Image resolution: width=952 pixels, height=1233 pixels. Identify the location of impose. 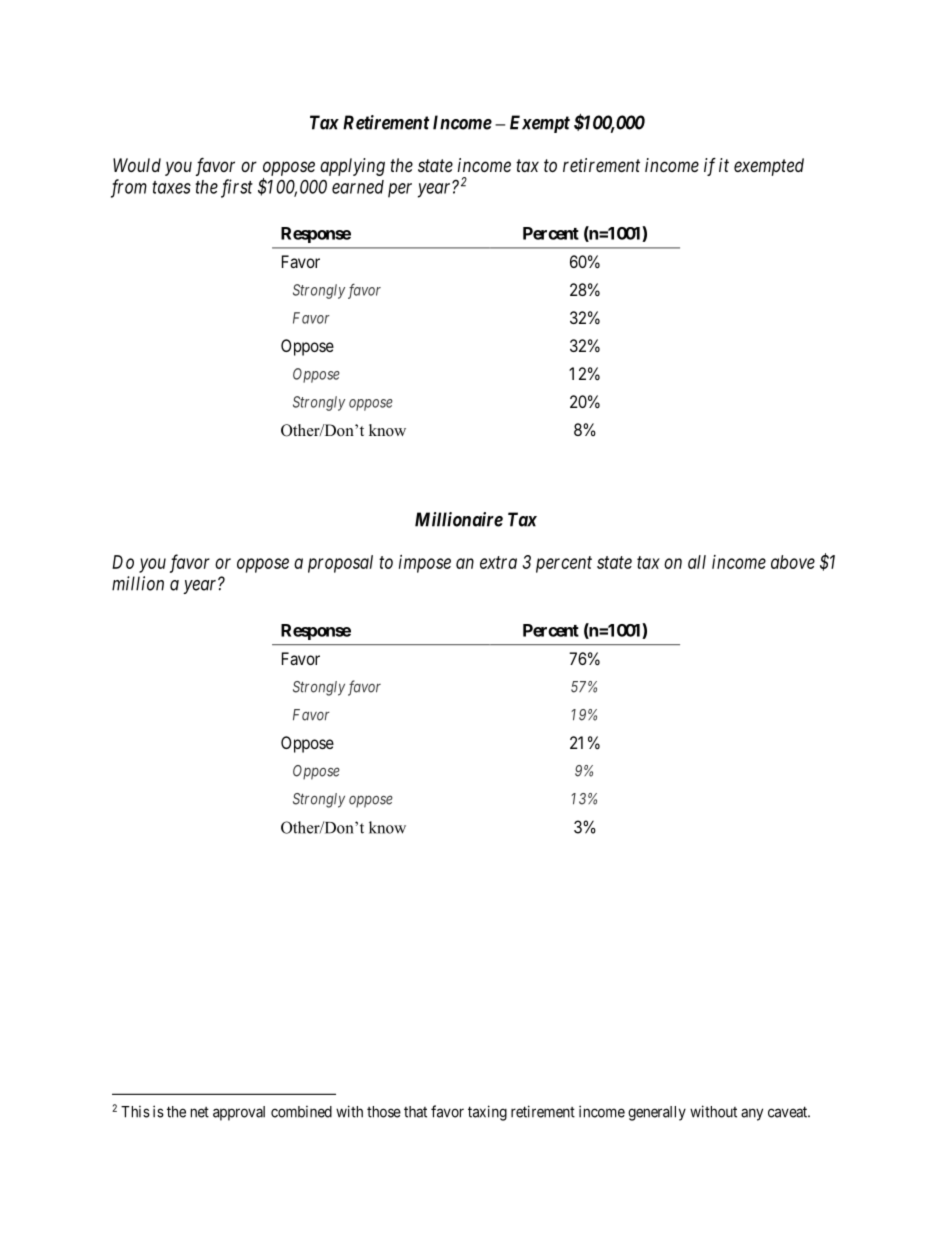
(425, 564).
